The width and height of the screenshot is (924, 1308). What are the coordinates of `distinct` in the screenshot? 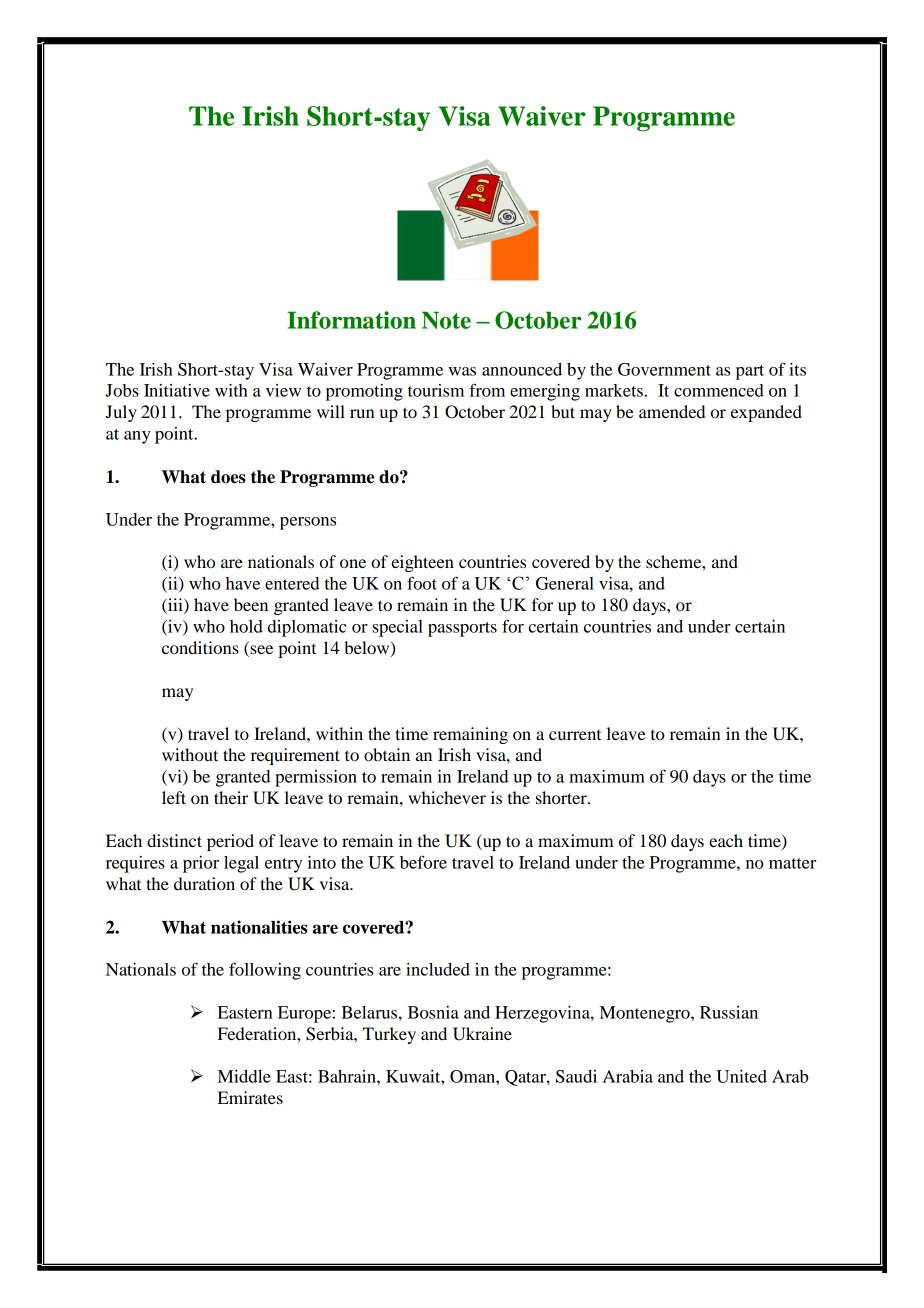 It's located at (174, 840).
